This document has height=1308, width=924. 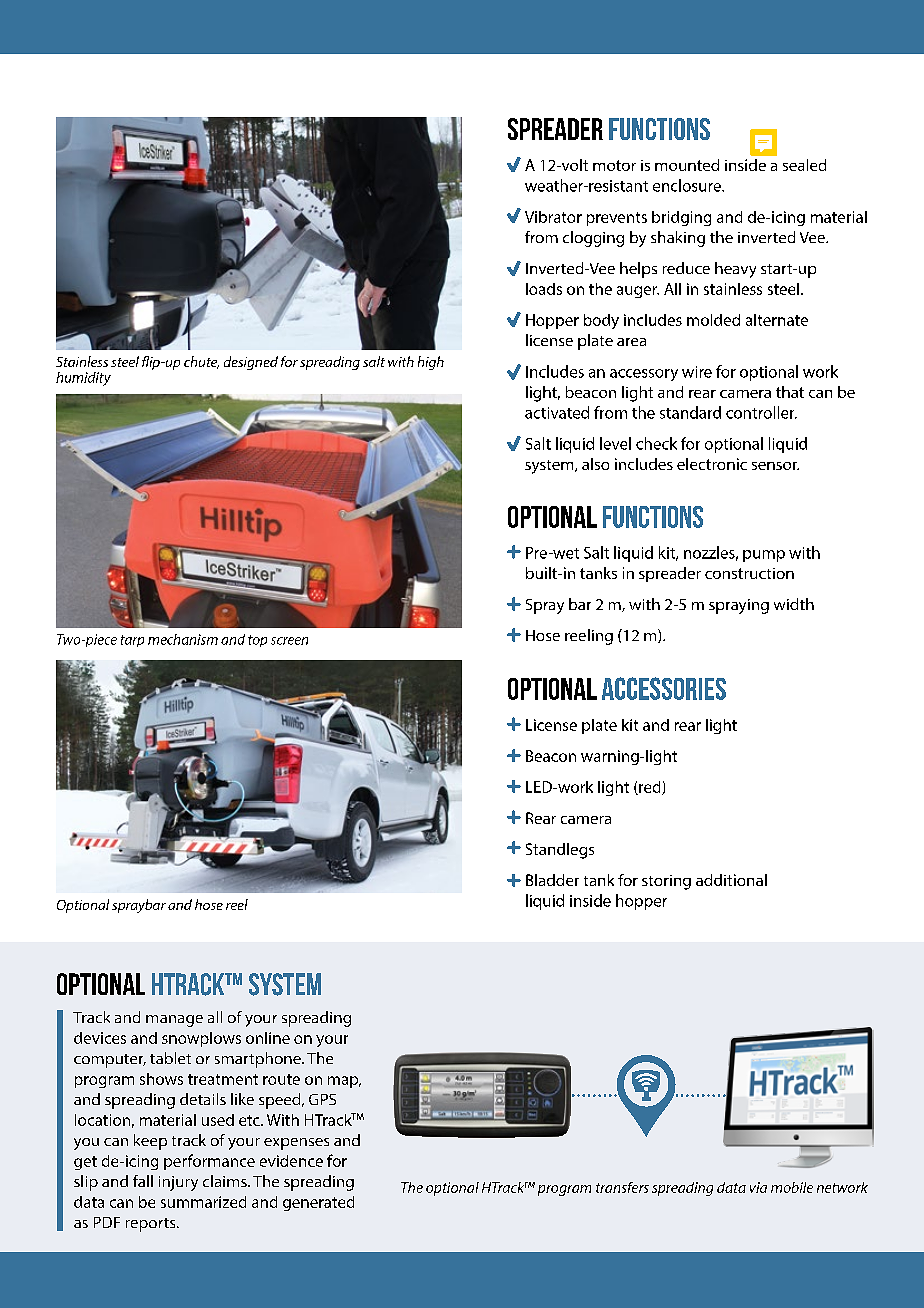 I want to click on manage, so click(x=174, y=1021).
